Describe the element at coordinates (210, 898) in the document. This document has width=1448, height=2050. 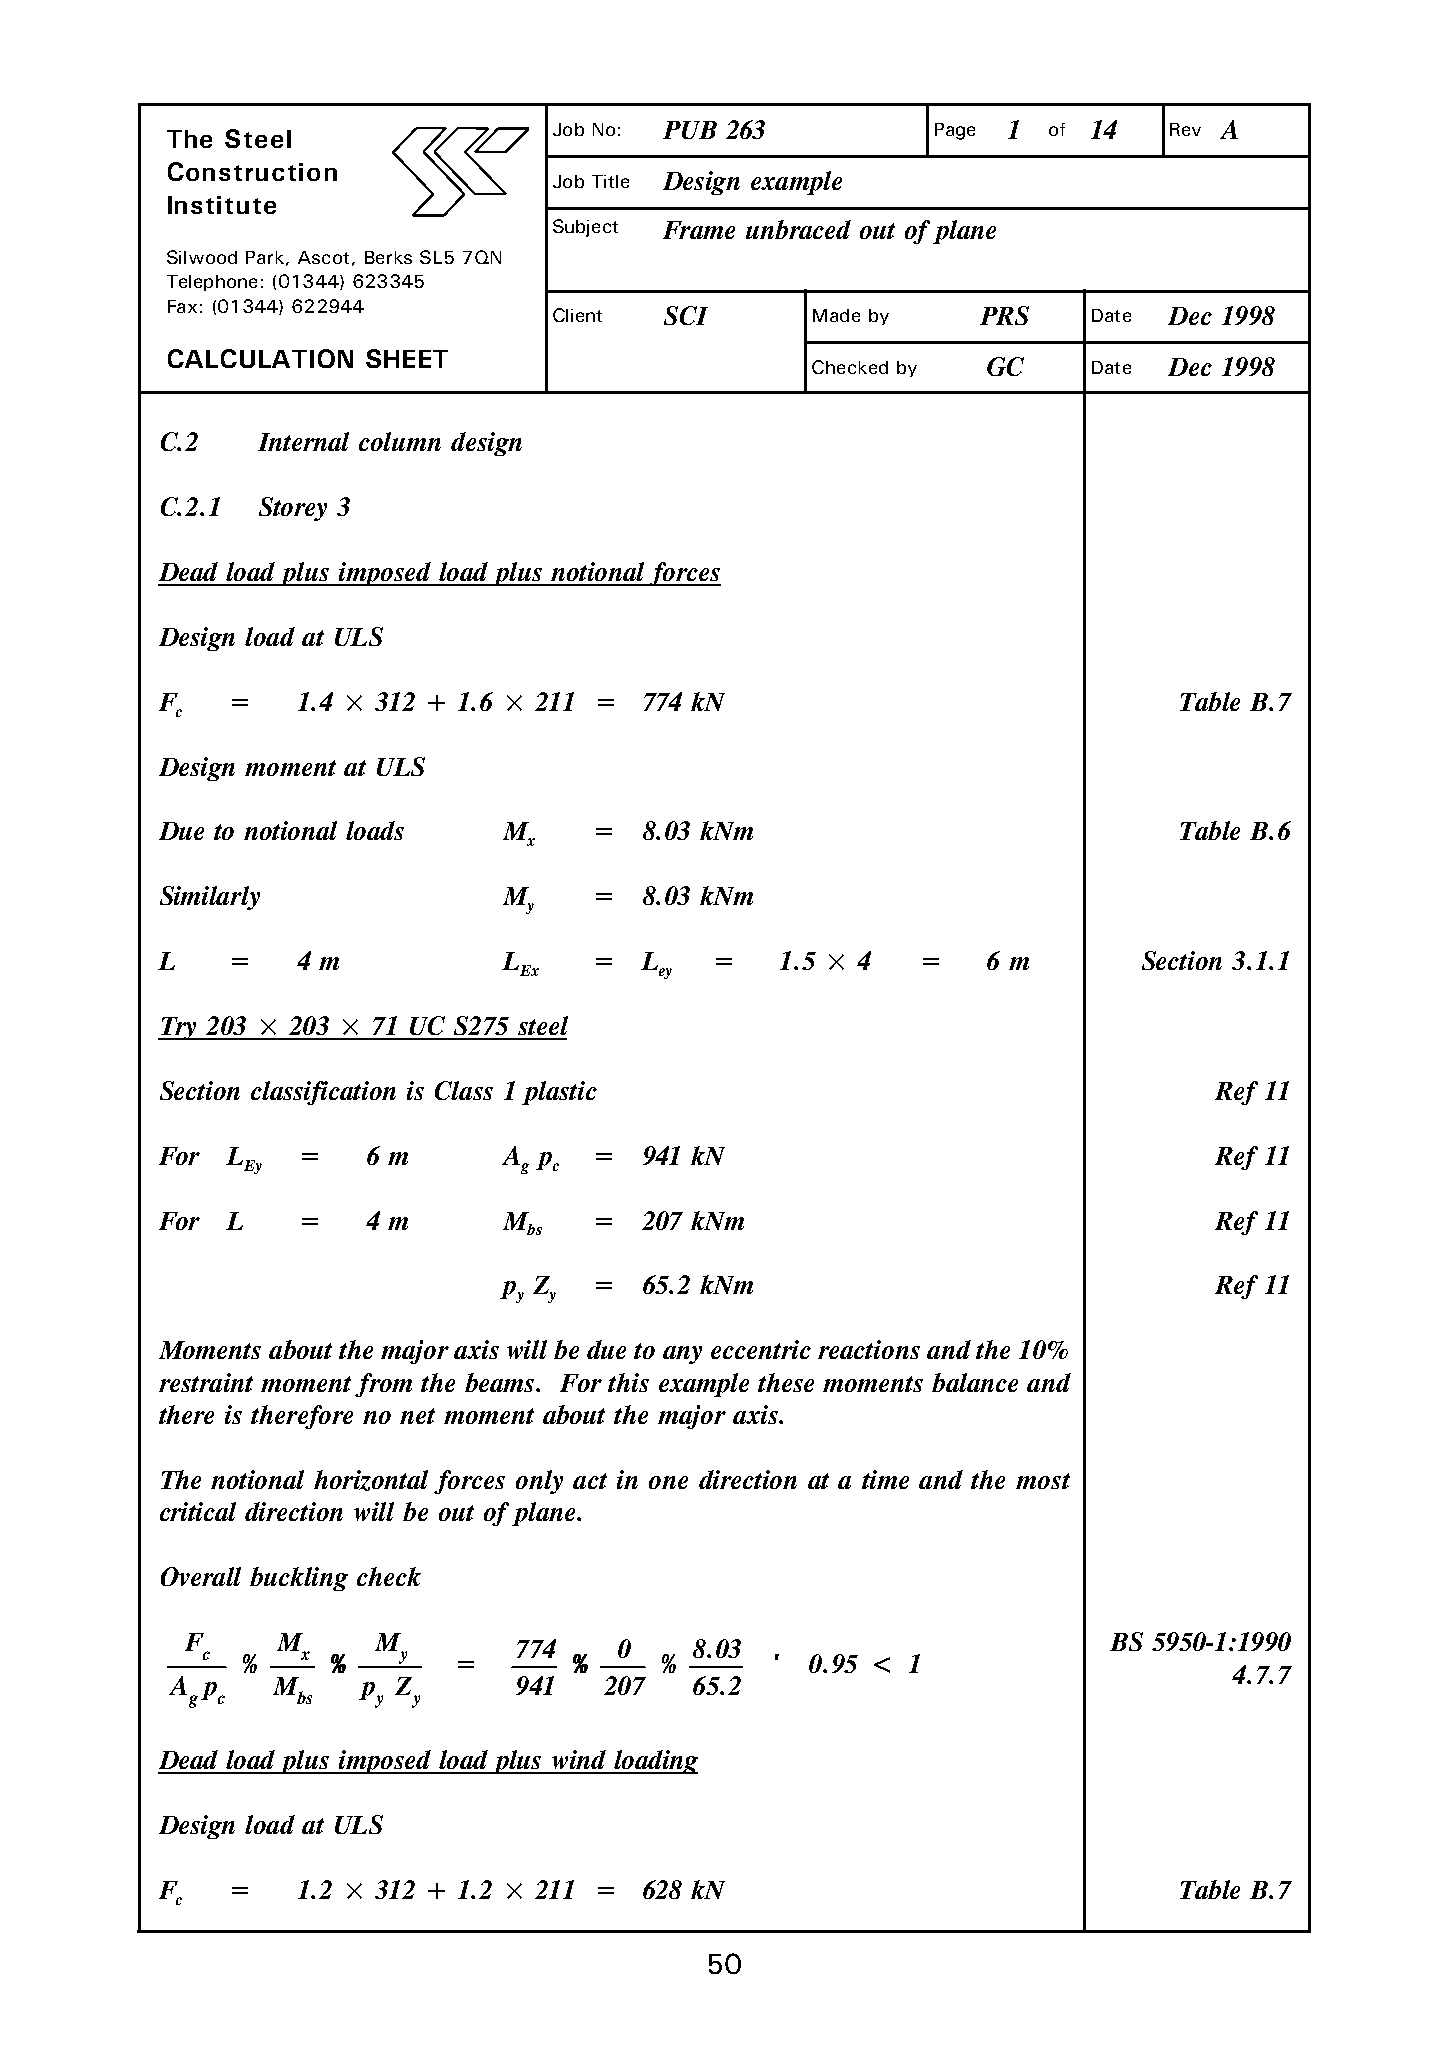
I see `Similarly` at that location.
